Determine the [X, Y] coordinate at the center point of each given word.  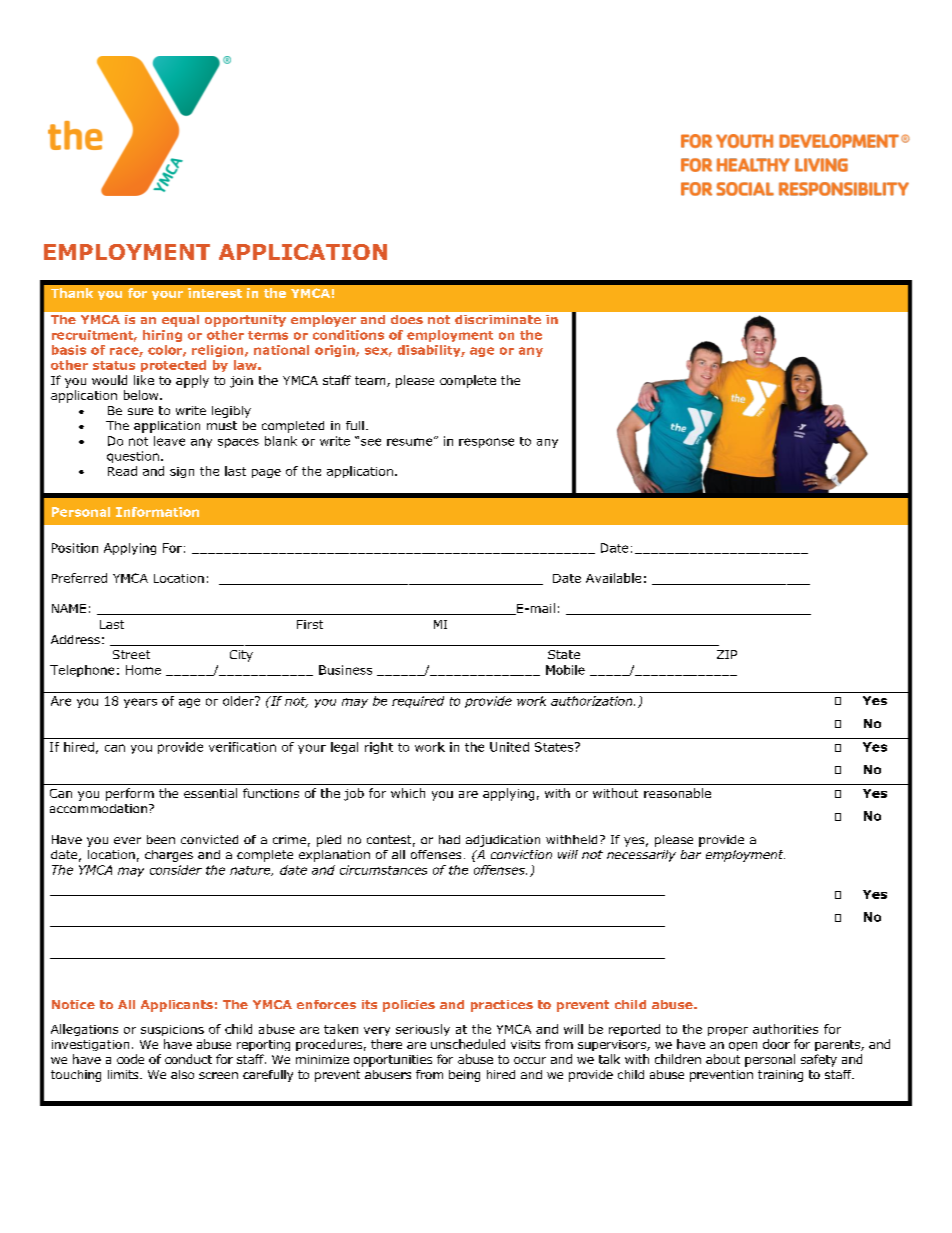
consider [176, 870]
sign [182, 472]
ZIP [727, 654]
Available [613, 578]
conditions [348, 335]
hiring [162, 336]
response [486, 443]
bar [691, 854]
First [310, 624]
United [509, 747]
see [371, 442]
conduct [188, 1059]
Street [131, 654]
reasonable [677, 793]
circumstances [383, 870]
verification [242, 747]
